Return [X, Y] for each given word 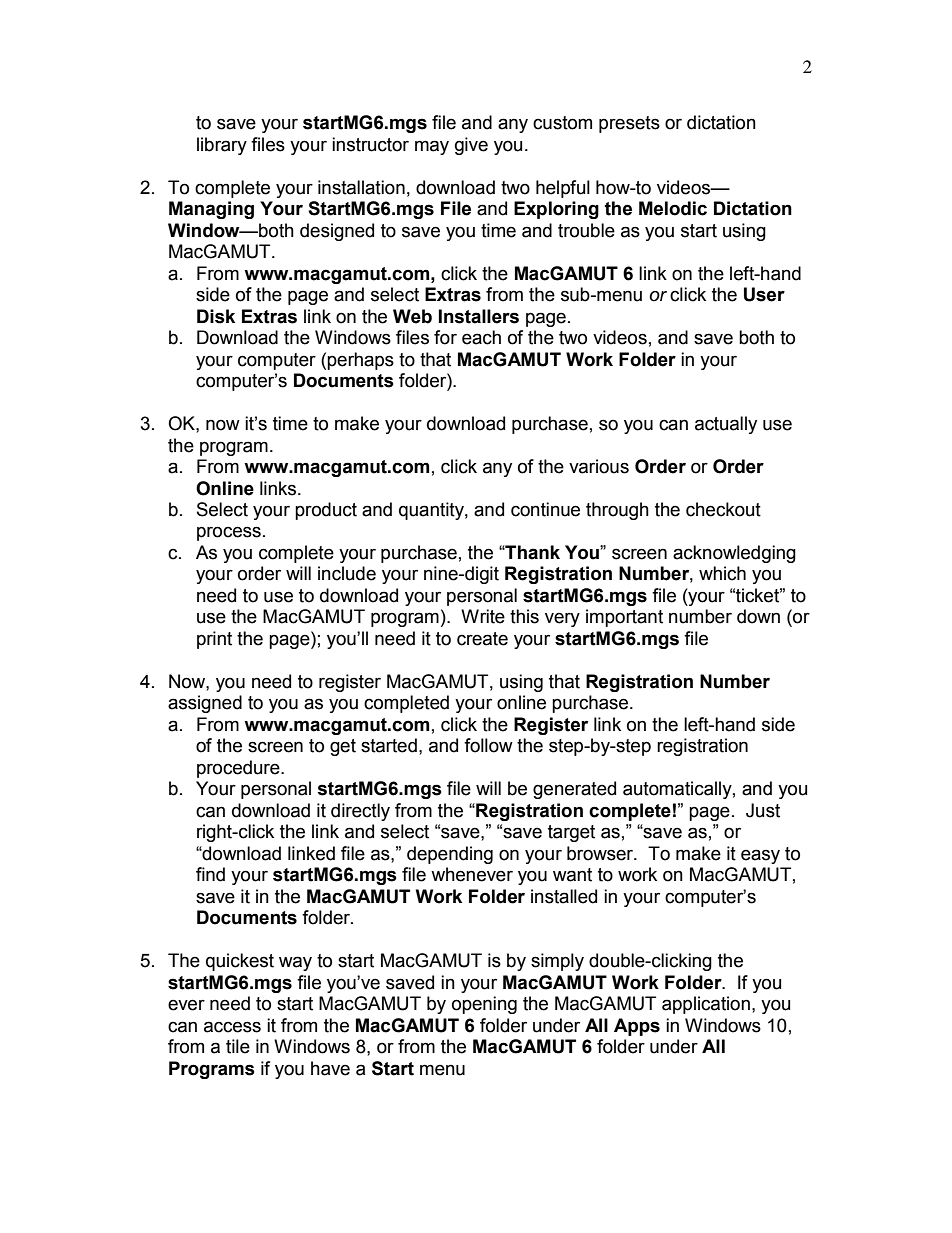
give [471, 146]
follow [488, 745]
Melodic [673, 208]
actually [726, 425]
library [222, 146]
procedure [239, 769]
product [326, 511]
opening [484, 1005]
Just [763, 810]
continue [545, 509]
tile [238, 1046]
